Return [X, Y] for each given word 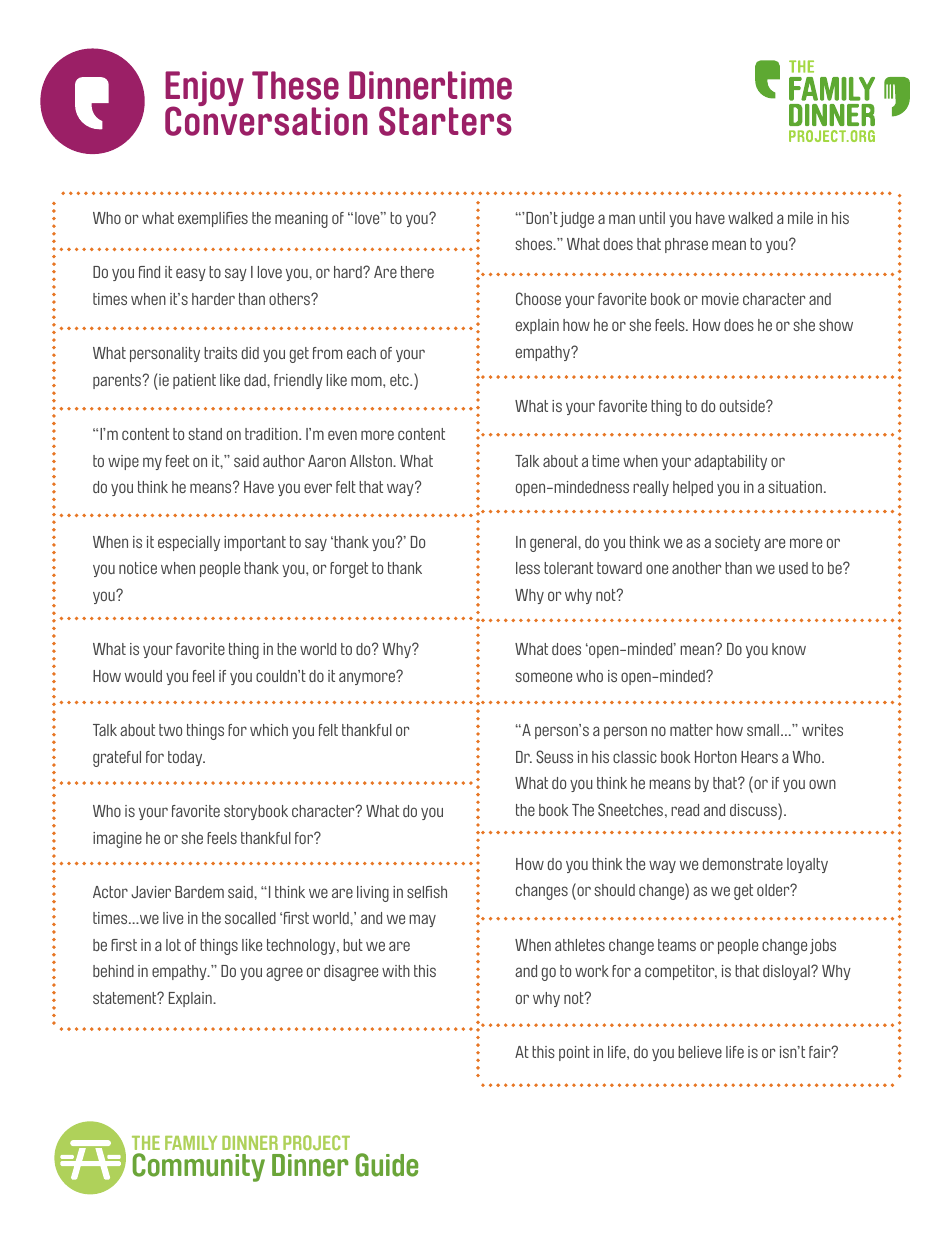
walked [750, 218]
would [143, 676]
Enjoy [204, 90]
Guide [387, 1165]
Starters [445, 121]
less [528, 568]
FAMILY [191, 1143]
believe [700, 1052]
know [789, 649]
